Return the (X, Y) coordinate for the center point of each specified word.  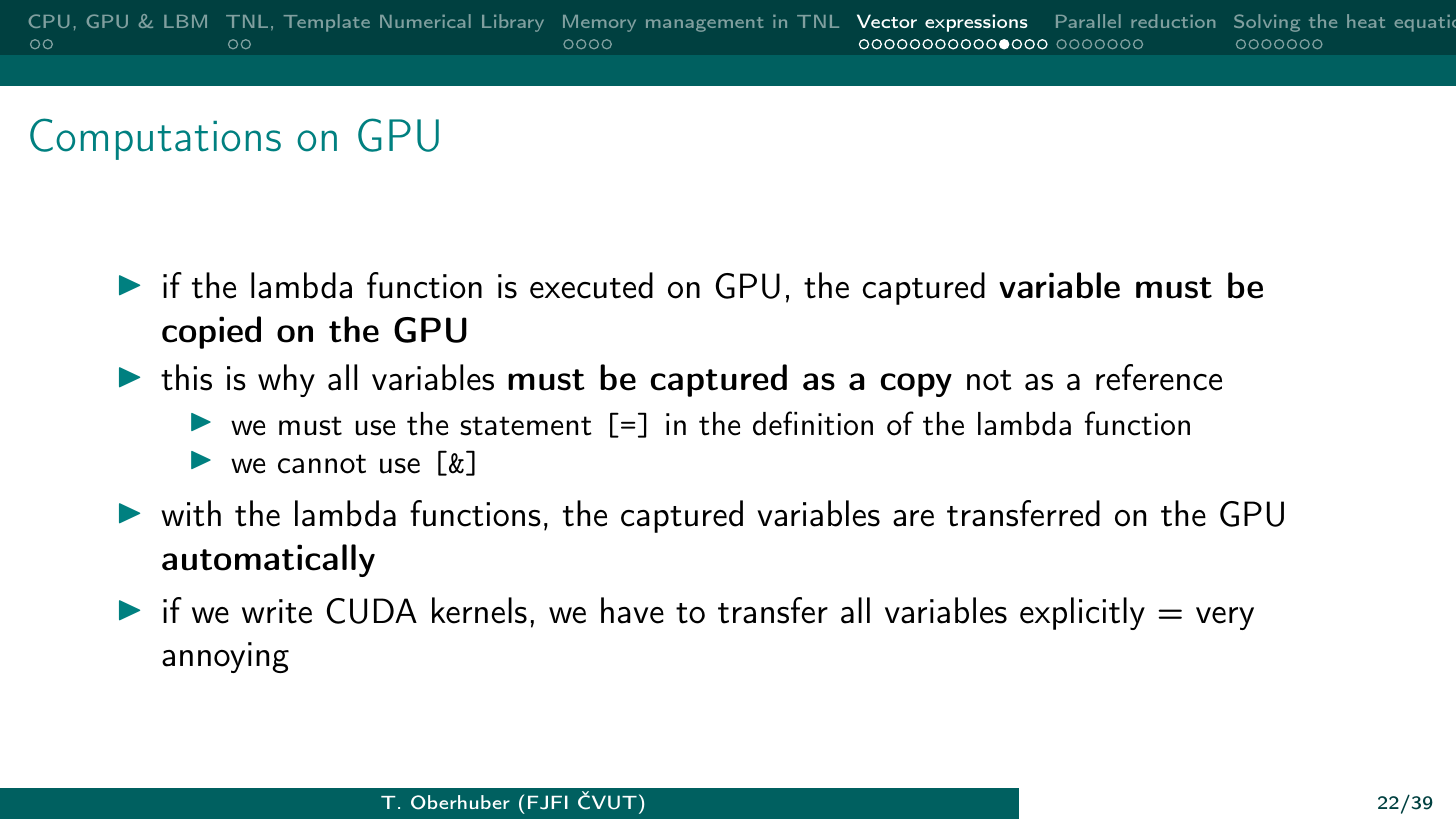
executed (591, 285)
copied (211, 332)
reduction (1173, 21)
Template (327, 23)
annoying (225, 657)
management (705, 24)
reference (1159, 377)
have (632, 610)
